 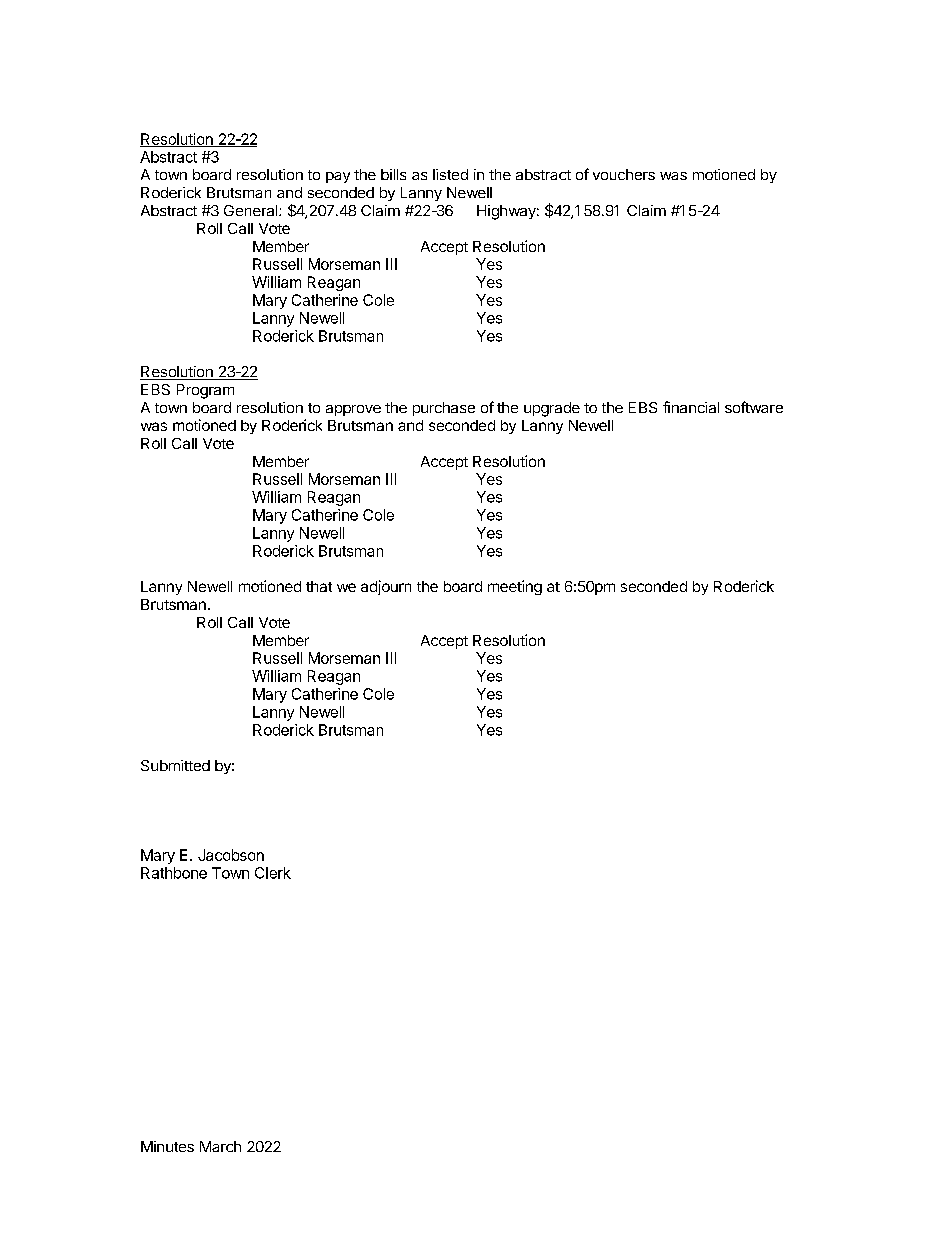 I want to click on that, so click(x=319, y=586).
